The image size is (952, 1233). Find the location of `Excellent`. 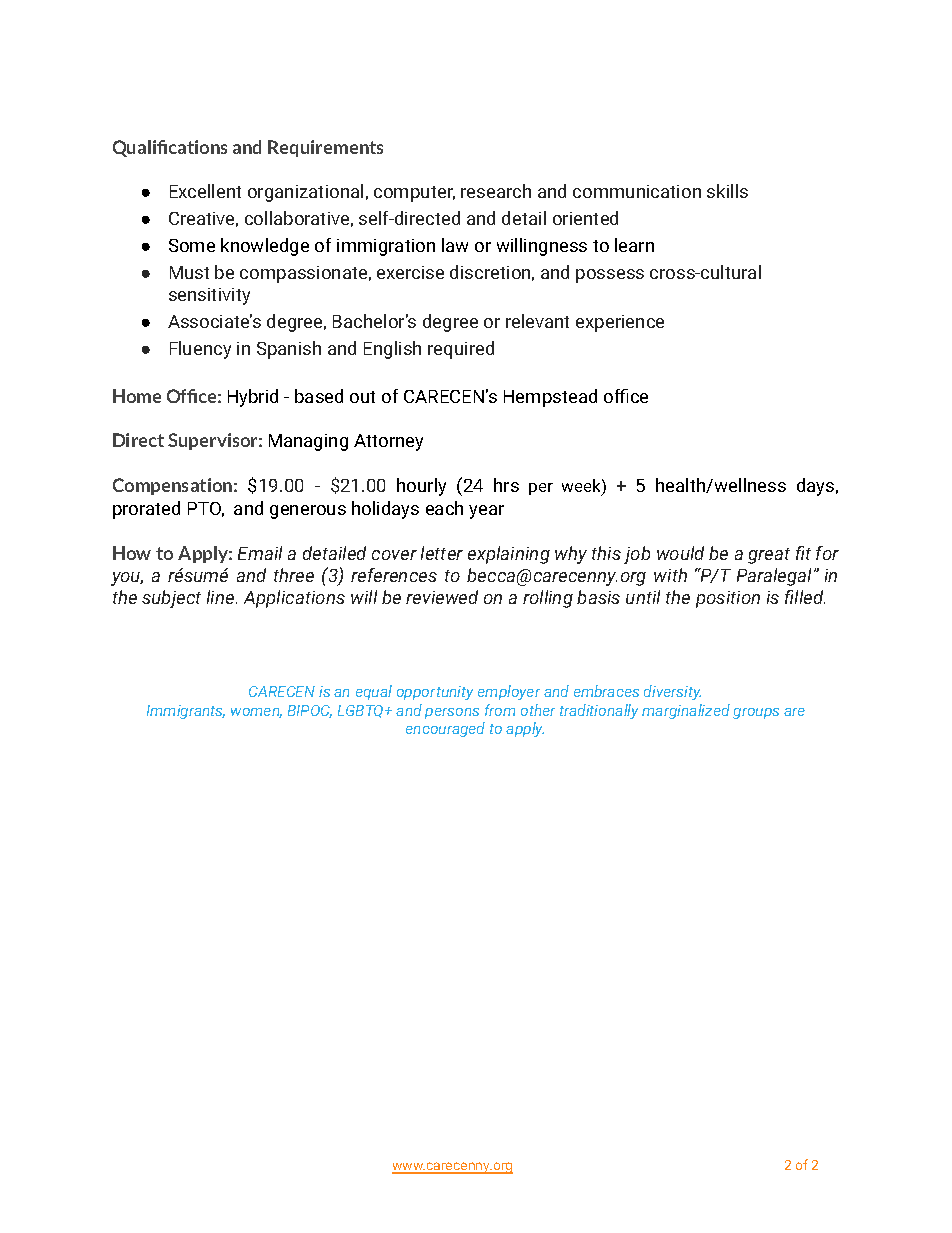

Excellent is located at coordinates (205, 191).
